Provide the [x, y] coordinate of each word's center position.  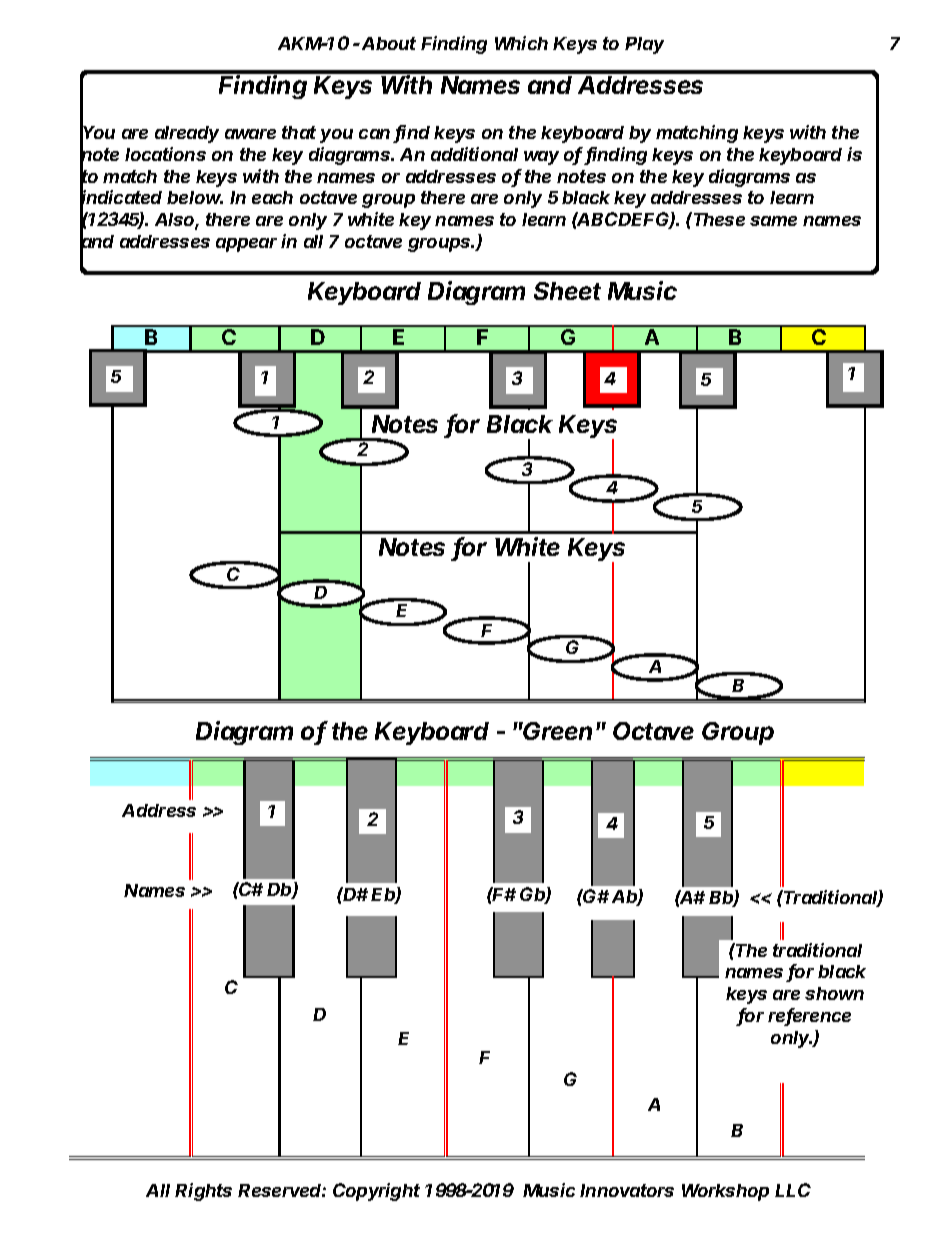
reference [809, 1016]
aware [250, 134]
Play [644, 45]
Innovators [627, 1190]
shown [834, 993]
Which [521, 43]
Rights [203, 1192]
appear [246, 245]
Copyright [376, 1192]
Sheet [567, 291]
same [773, 221]
